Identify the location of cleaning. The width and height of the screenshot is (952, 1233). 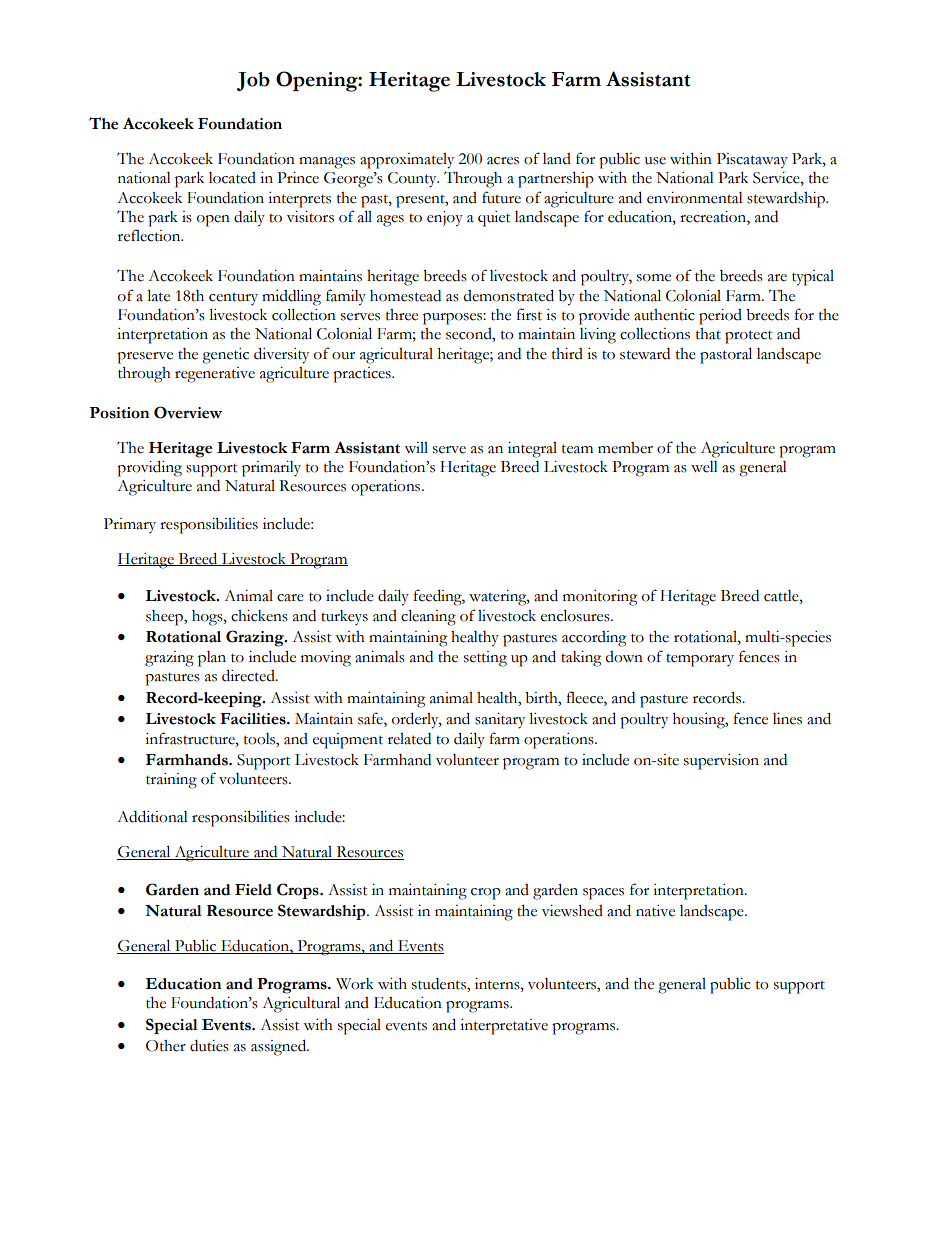
(428, 617).
